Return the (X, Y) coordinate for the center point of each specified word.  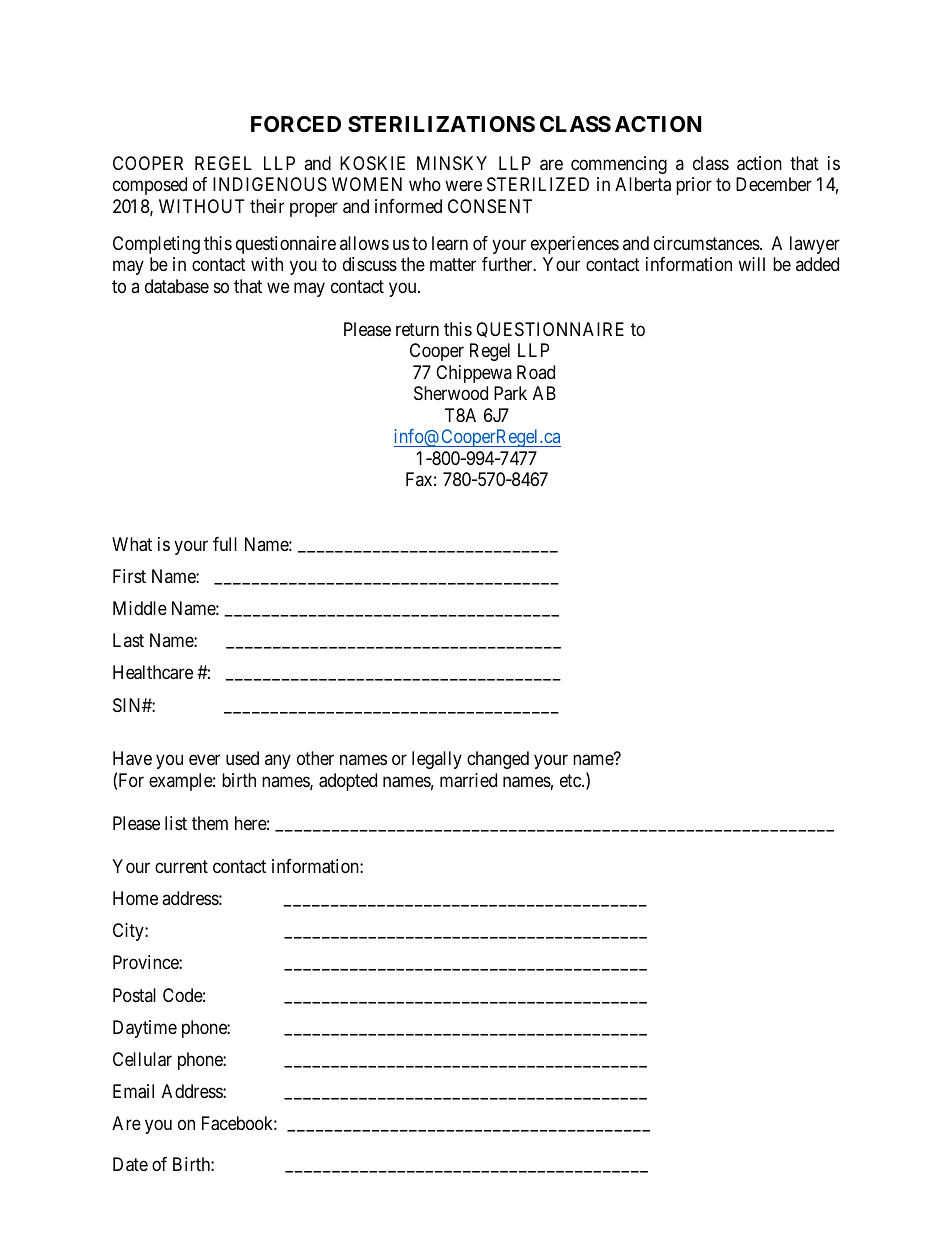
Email (133, 1091)
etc (571, 780)
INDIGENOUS (270, 184)
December (774, 184)
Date (130, 1164)
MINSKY (452, 163)
